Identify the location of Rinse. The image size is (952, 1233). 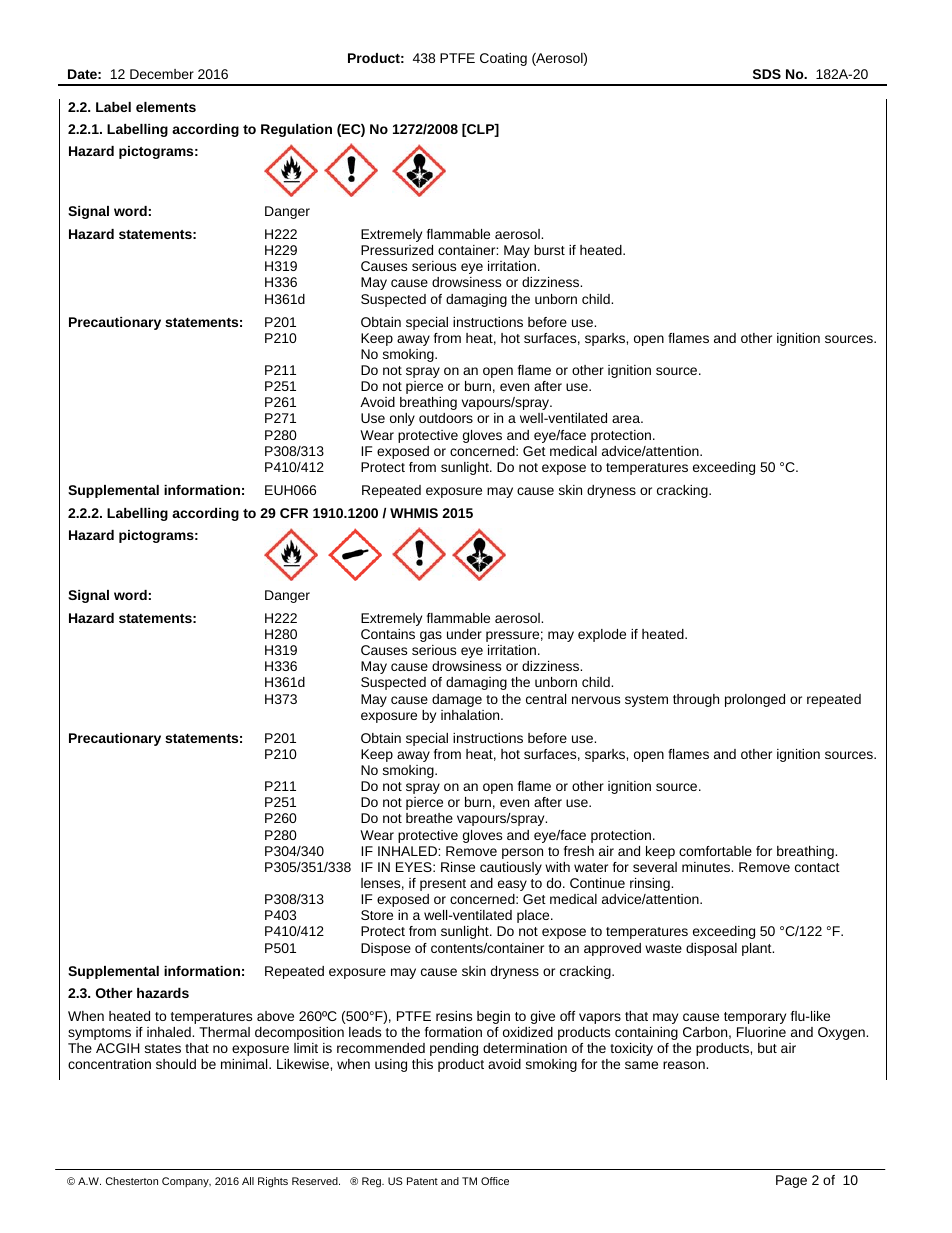
(458, 867).
